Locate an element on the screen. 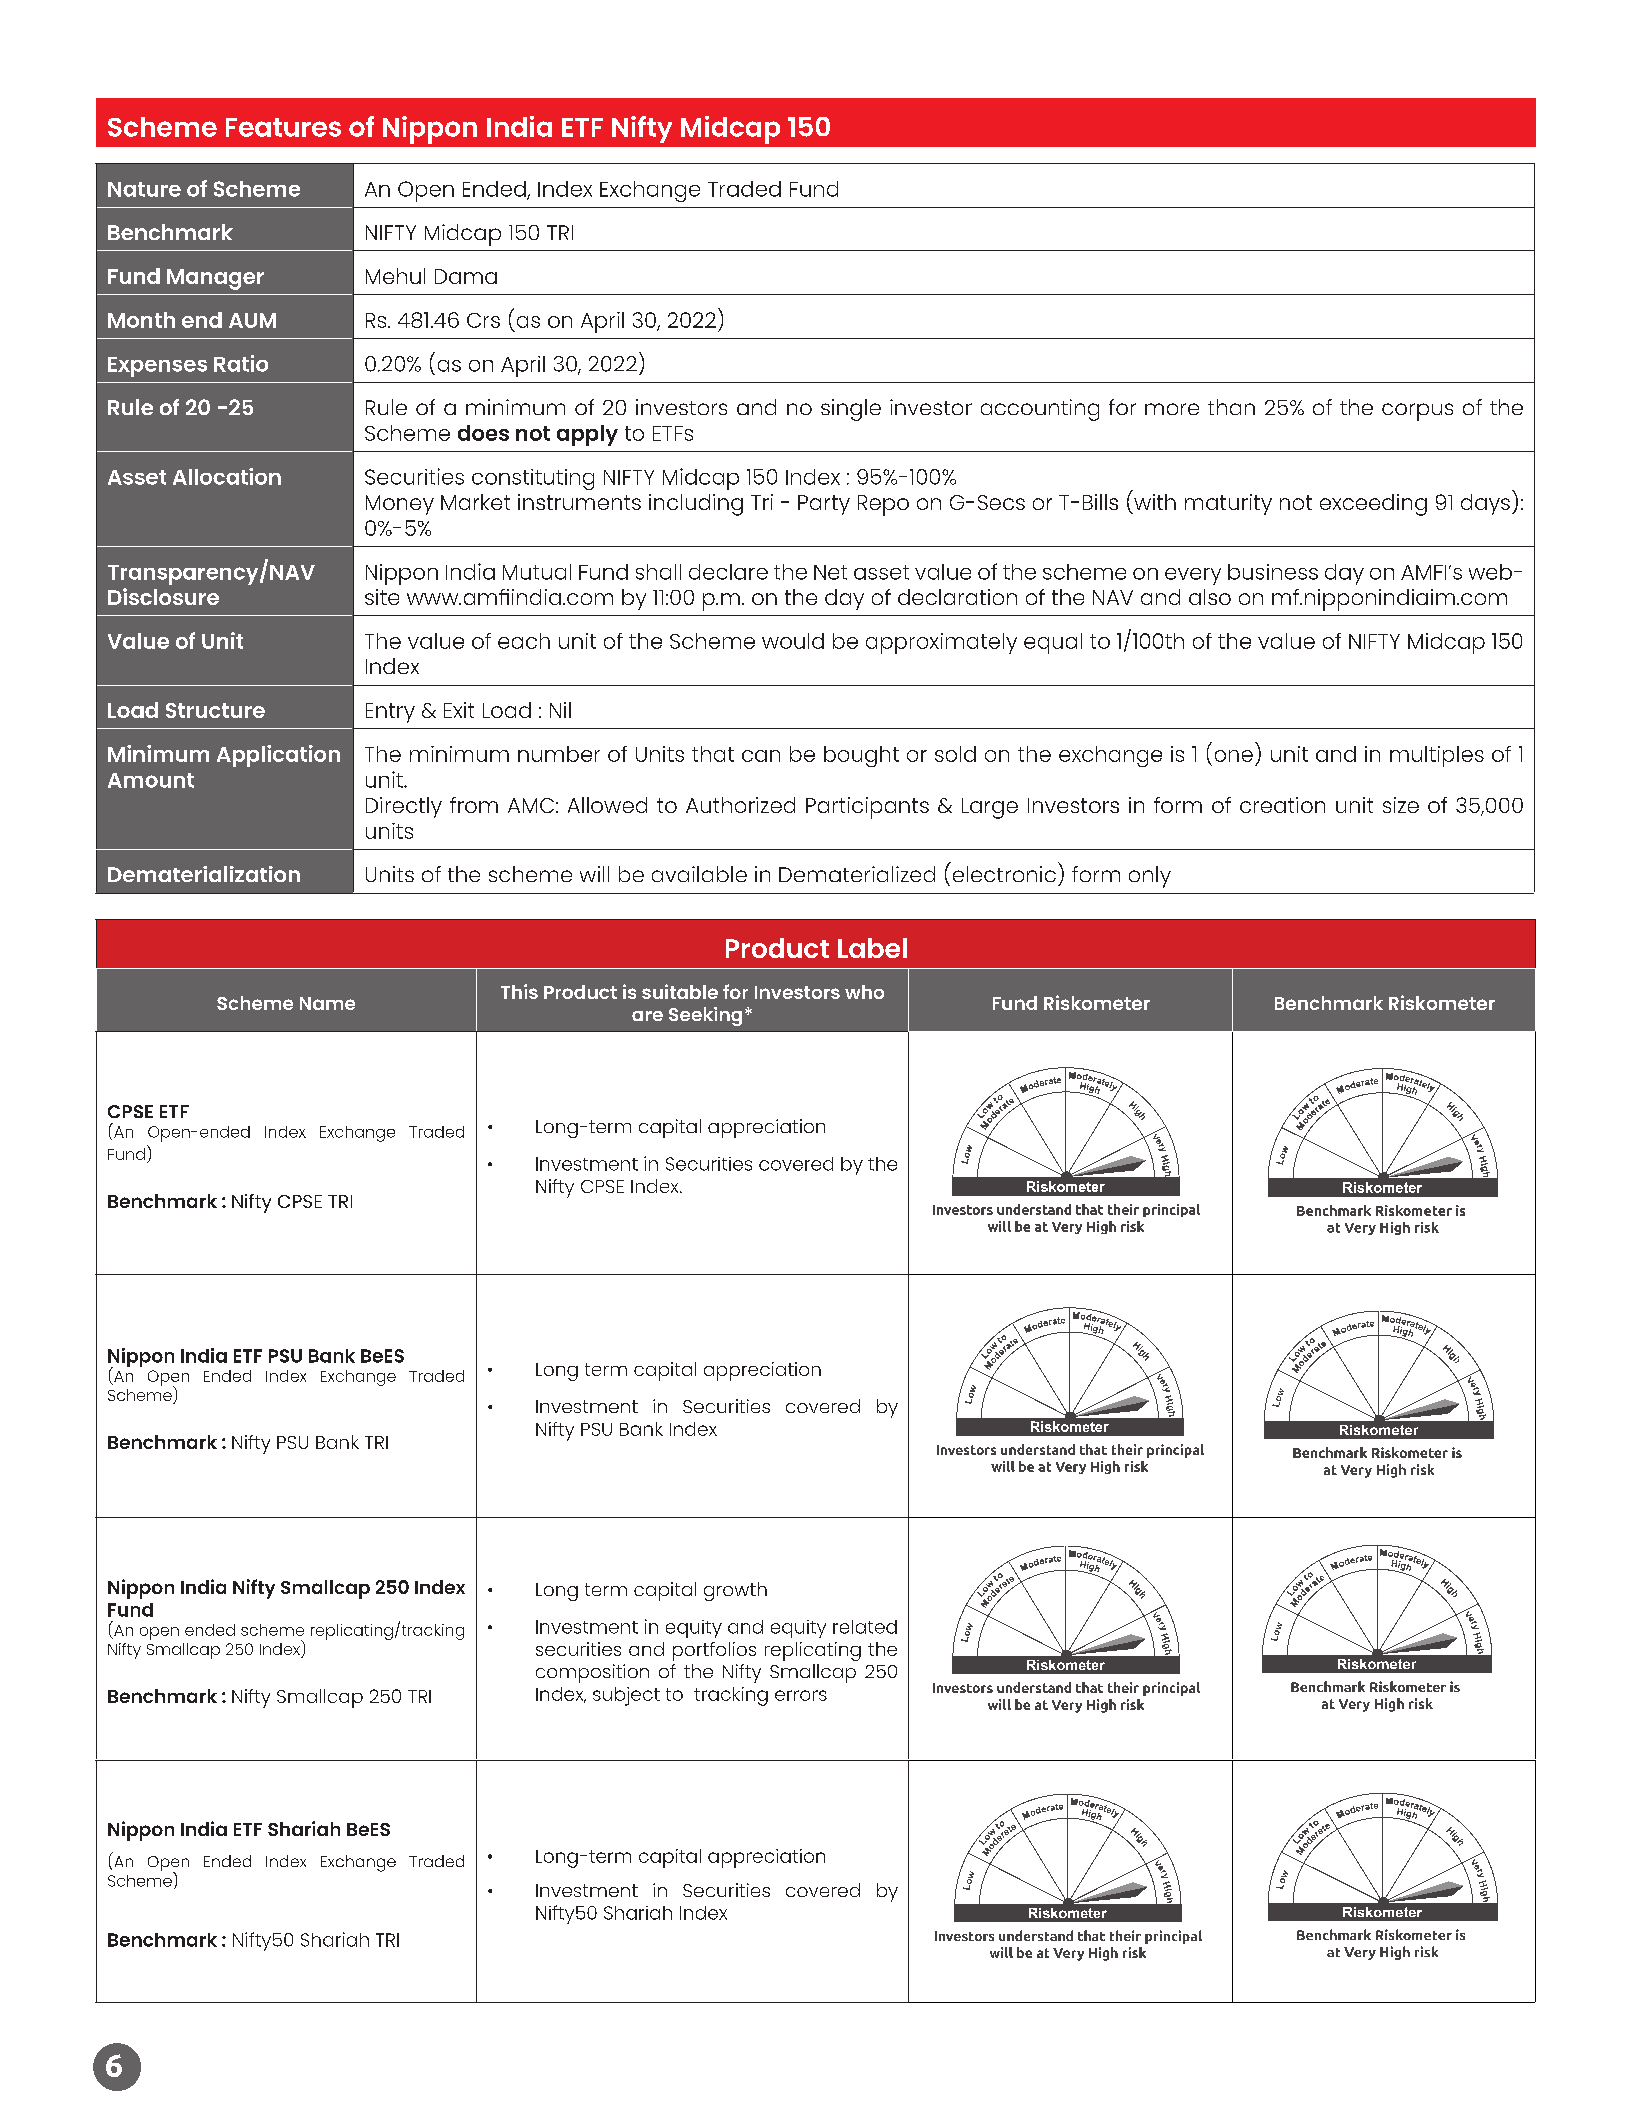 Image resolution: width=1632 pixels, height=2112 pixels. Name is located at coordinates (327, 1003).
